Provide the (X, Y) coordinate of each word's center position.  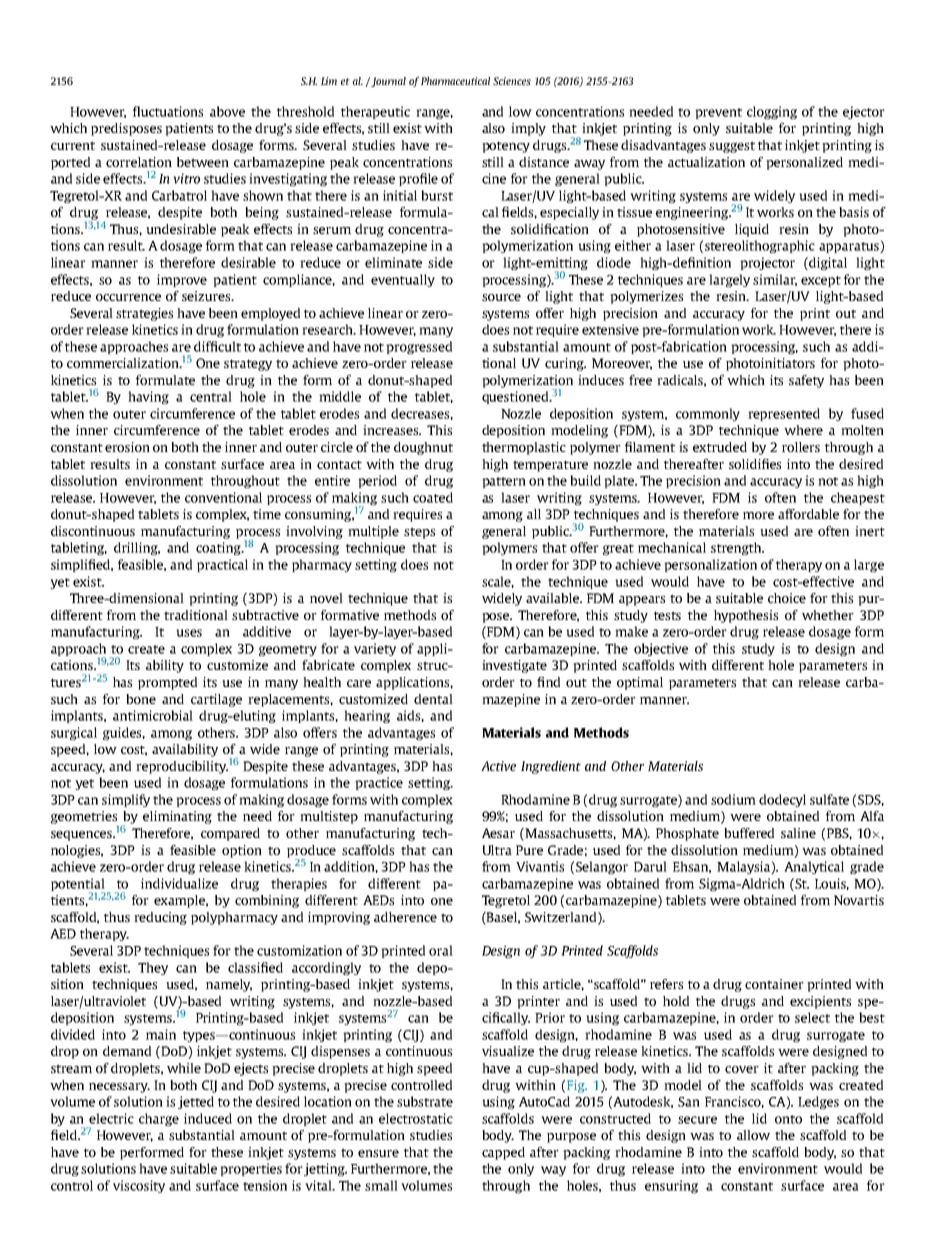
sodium (733, 799)
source (501, 297)
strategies (144, 314)
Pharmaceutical (455, 81)
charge (159, 1119)
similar (775, 280)
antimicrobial (153, 715)
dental (433, 699)
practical (222, 565)
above (227, 111)
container (774, 984)
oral (441, 950)
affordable (808, 514)
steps (419, 533)
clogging (772, 112)
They (153, 968)
